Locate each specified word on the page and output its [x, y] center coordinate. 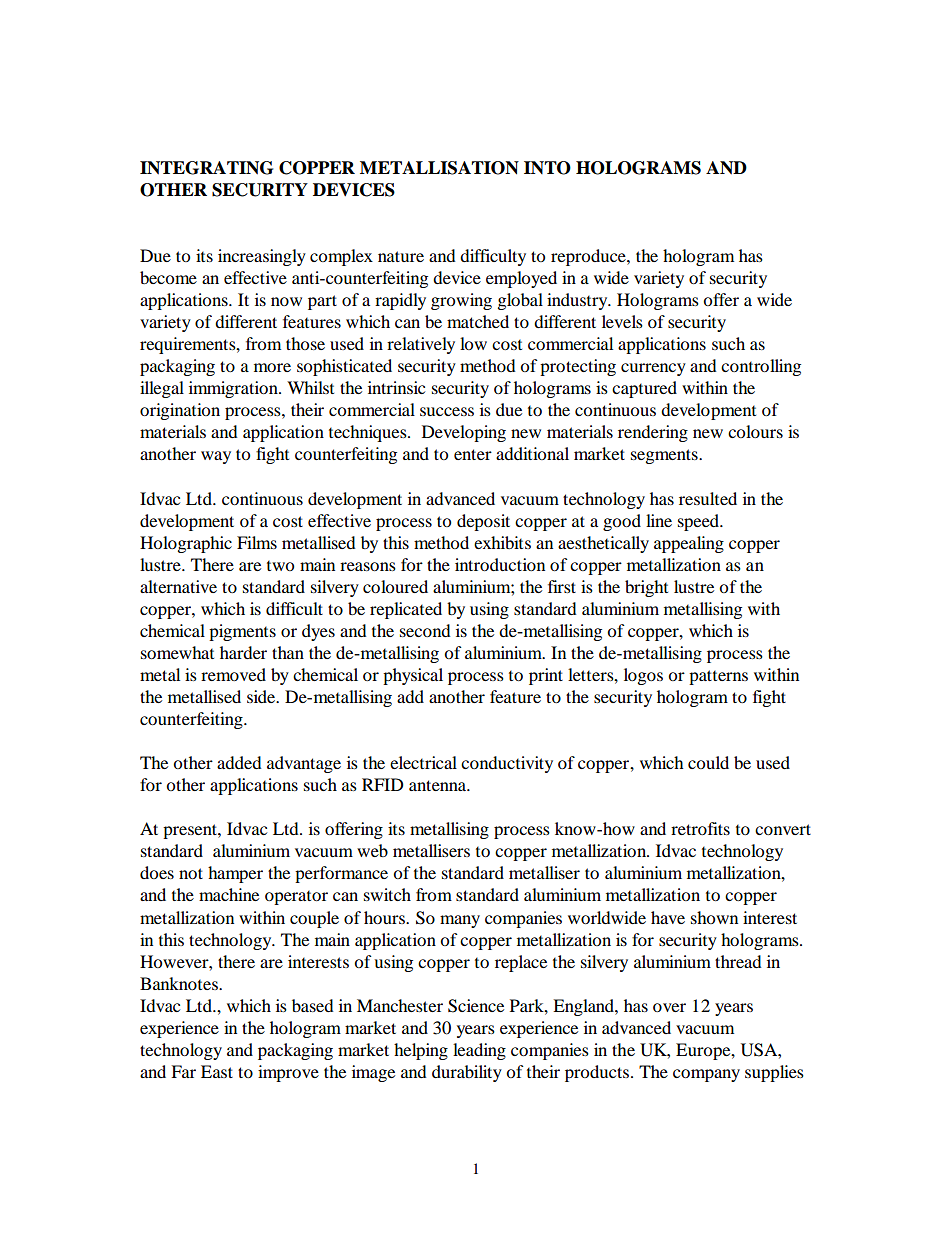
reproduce [589, 257]
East [217, 1071]
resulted [708, 498]
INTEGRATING [206, 168]
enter [473, 454]
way [216, 457]
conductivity [507, 764]
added [239, 762]
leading [479, 1051]
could [708, 762]
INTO [547, 168]
